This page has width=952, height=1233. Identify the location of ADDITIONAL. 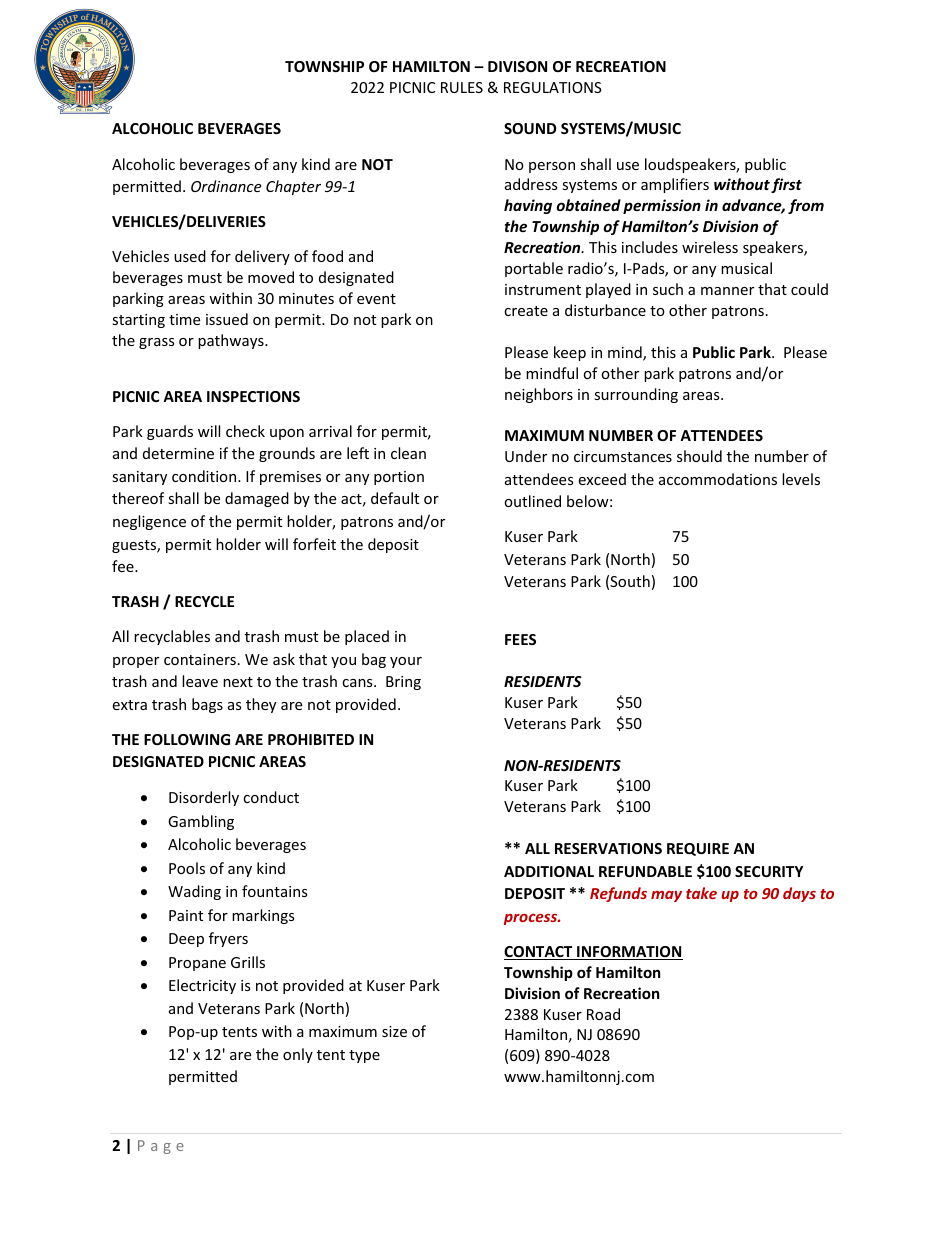
(549, 871).
